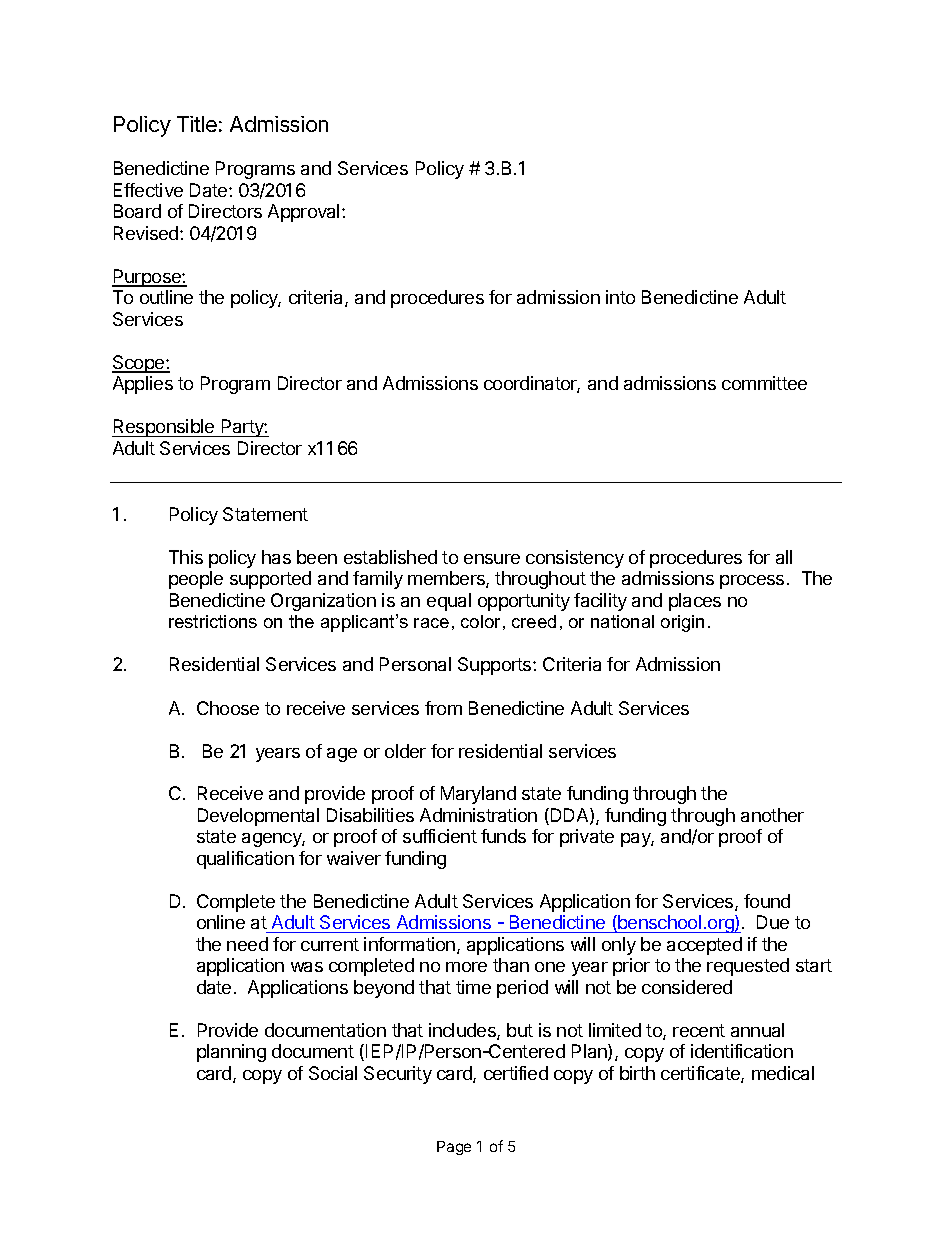  I want to click on from, so click(443, 708).
